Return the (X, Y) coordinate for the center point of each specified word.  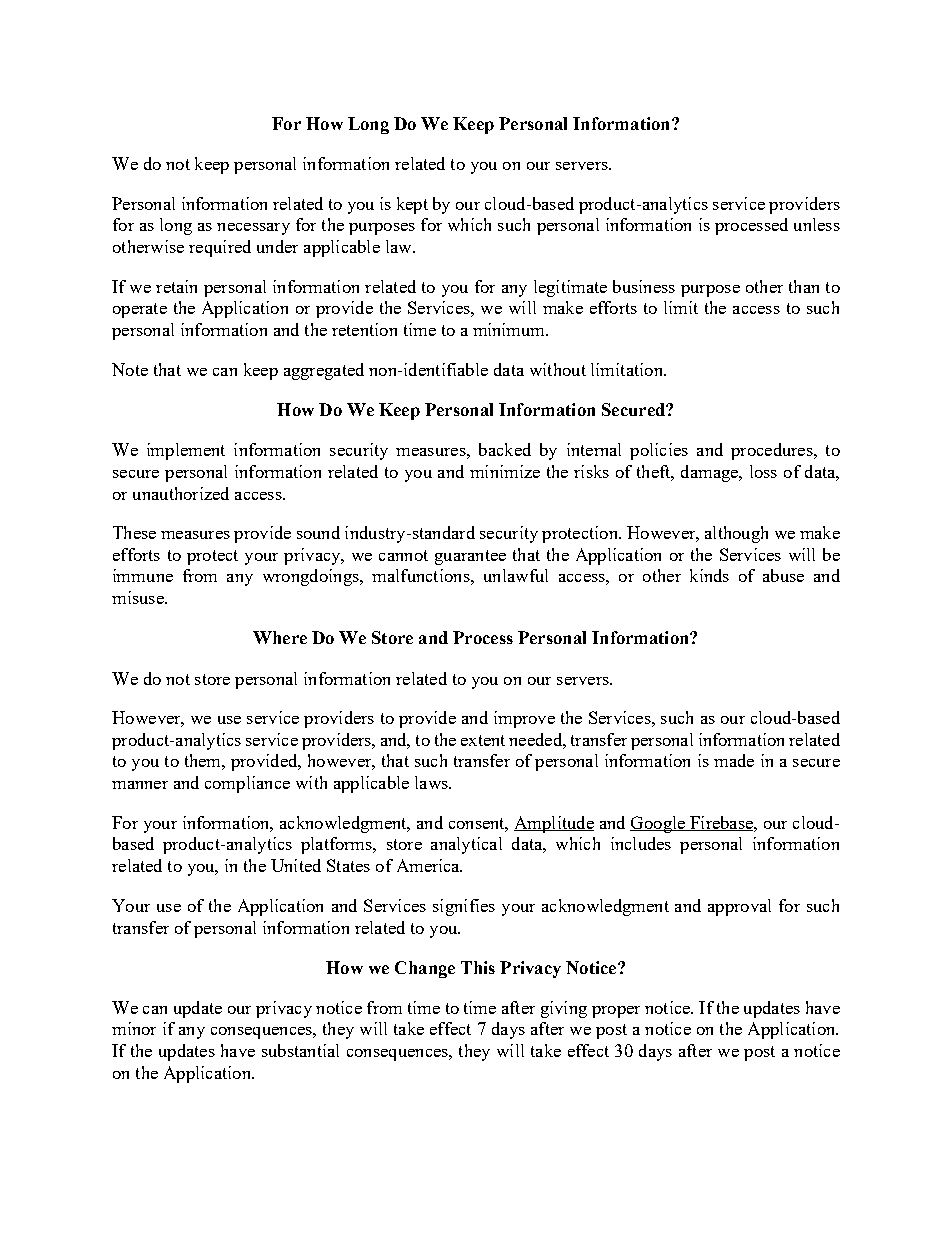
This (478, 967)
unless (817, 224)
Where (280, 637)
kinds (709, 575)
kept (412, 205)
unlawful (516, 575)
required (220, 248)
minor (134, 1028)
